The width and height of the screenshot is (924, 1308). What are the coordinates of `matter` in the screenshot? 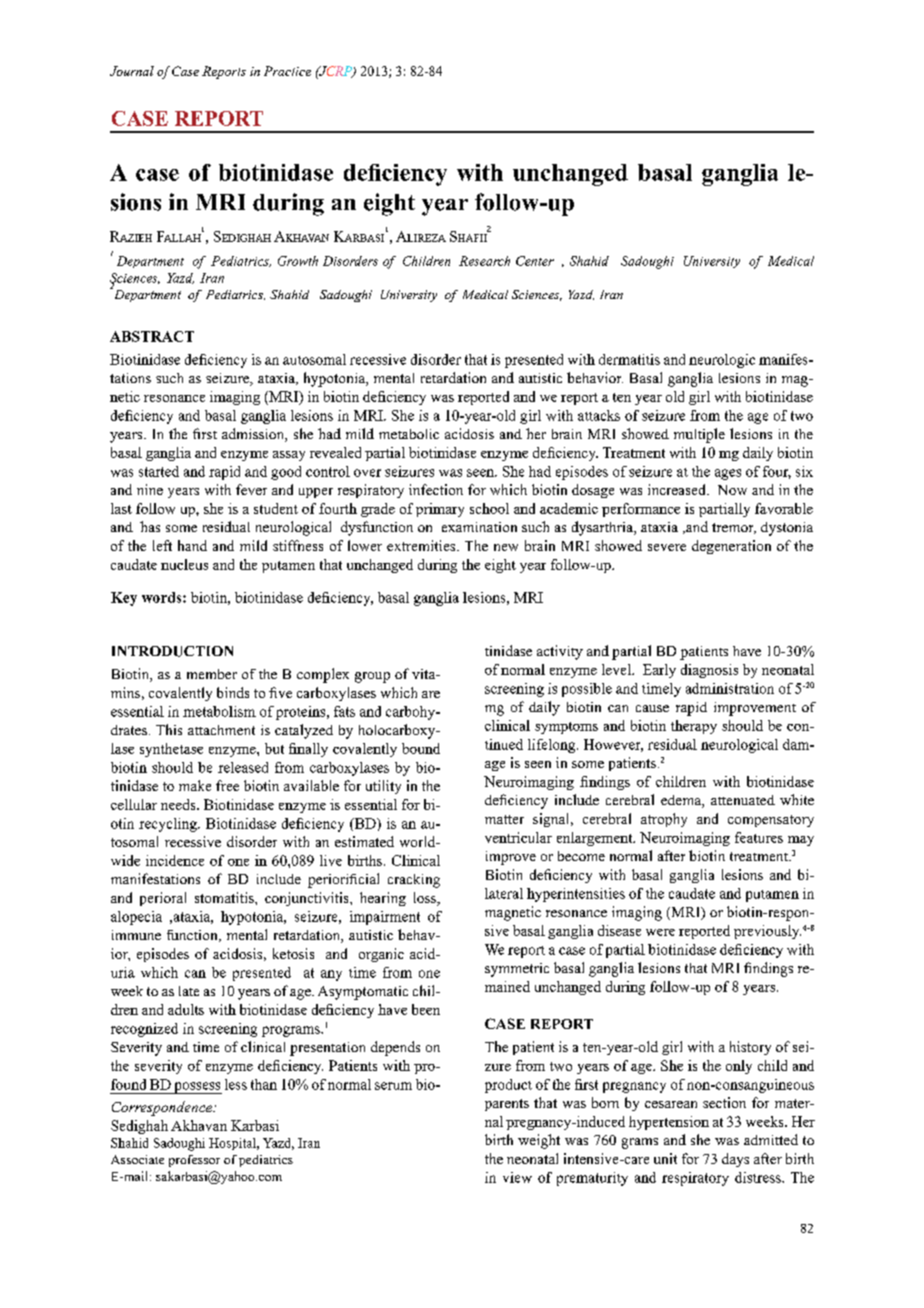 It's located at (504, 819).
